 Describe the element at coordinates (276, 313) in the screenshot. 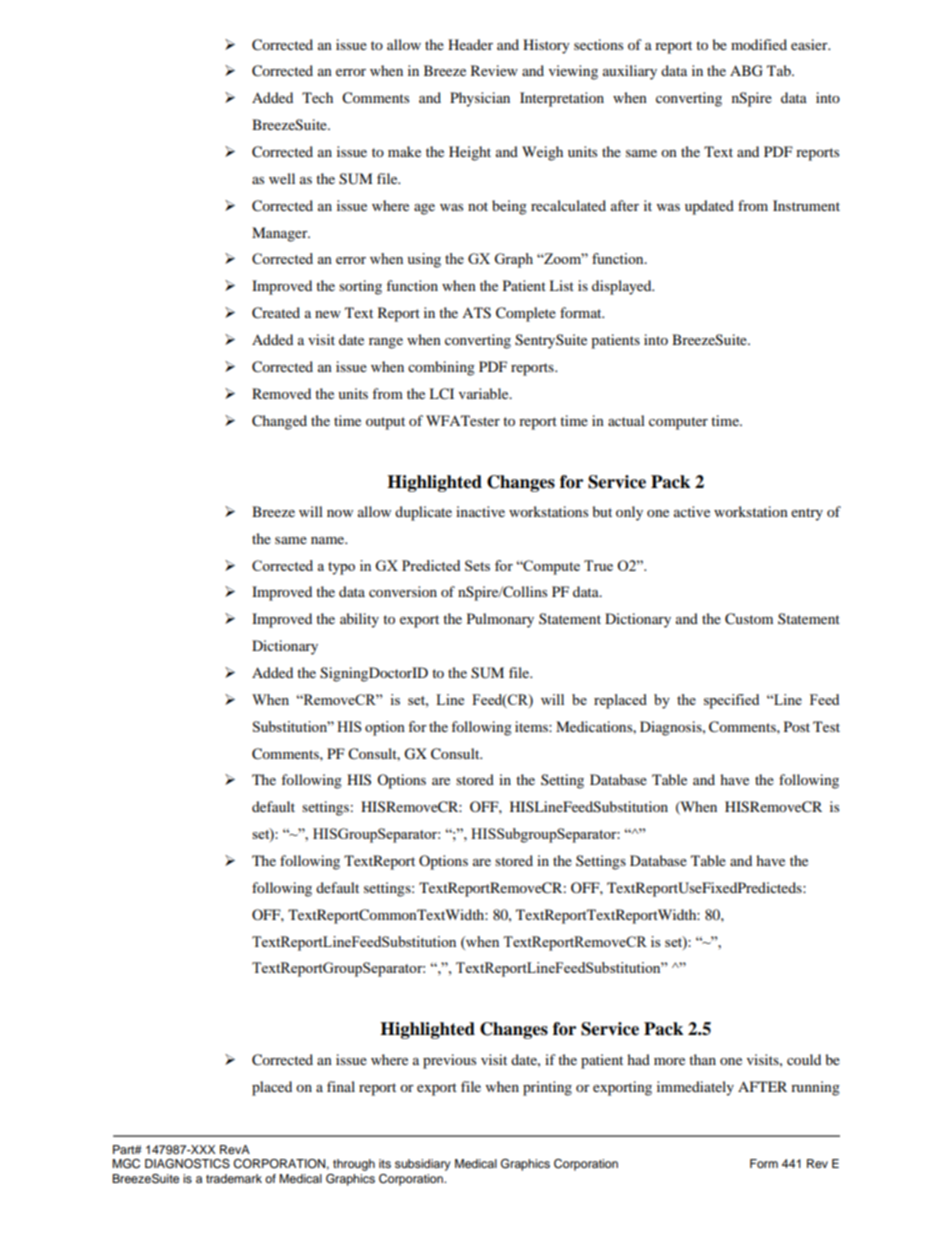

I see `Created` at that location.
